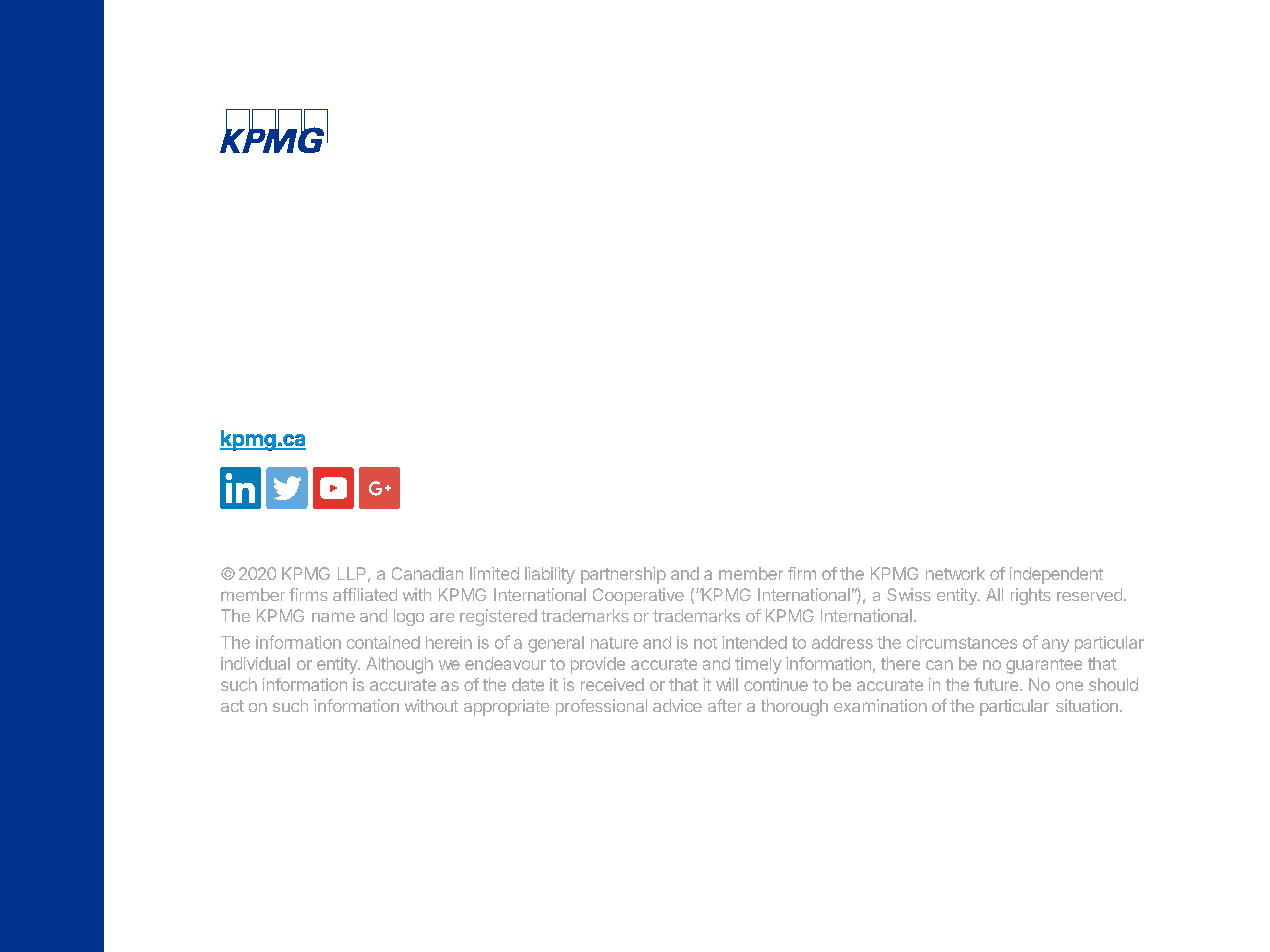 This page has height=952, width=1270. I want to click on not, so click(705, 643).
